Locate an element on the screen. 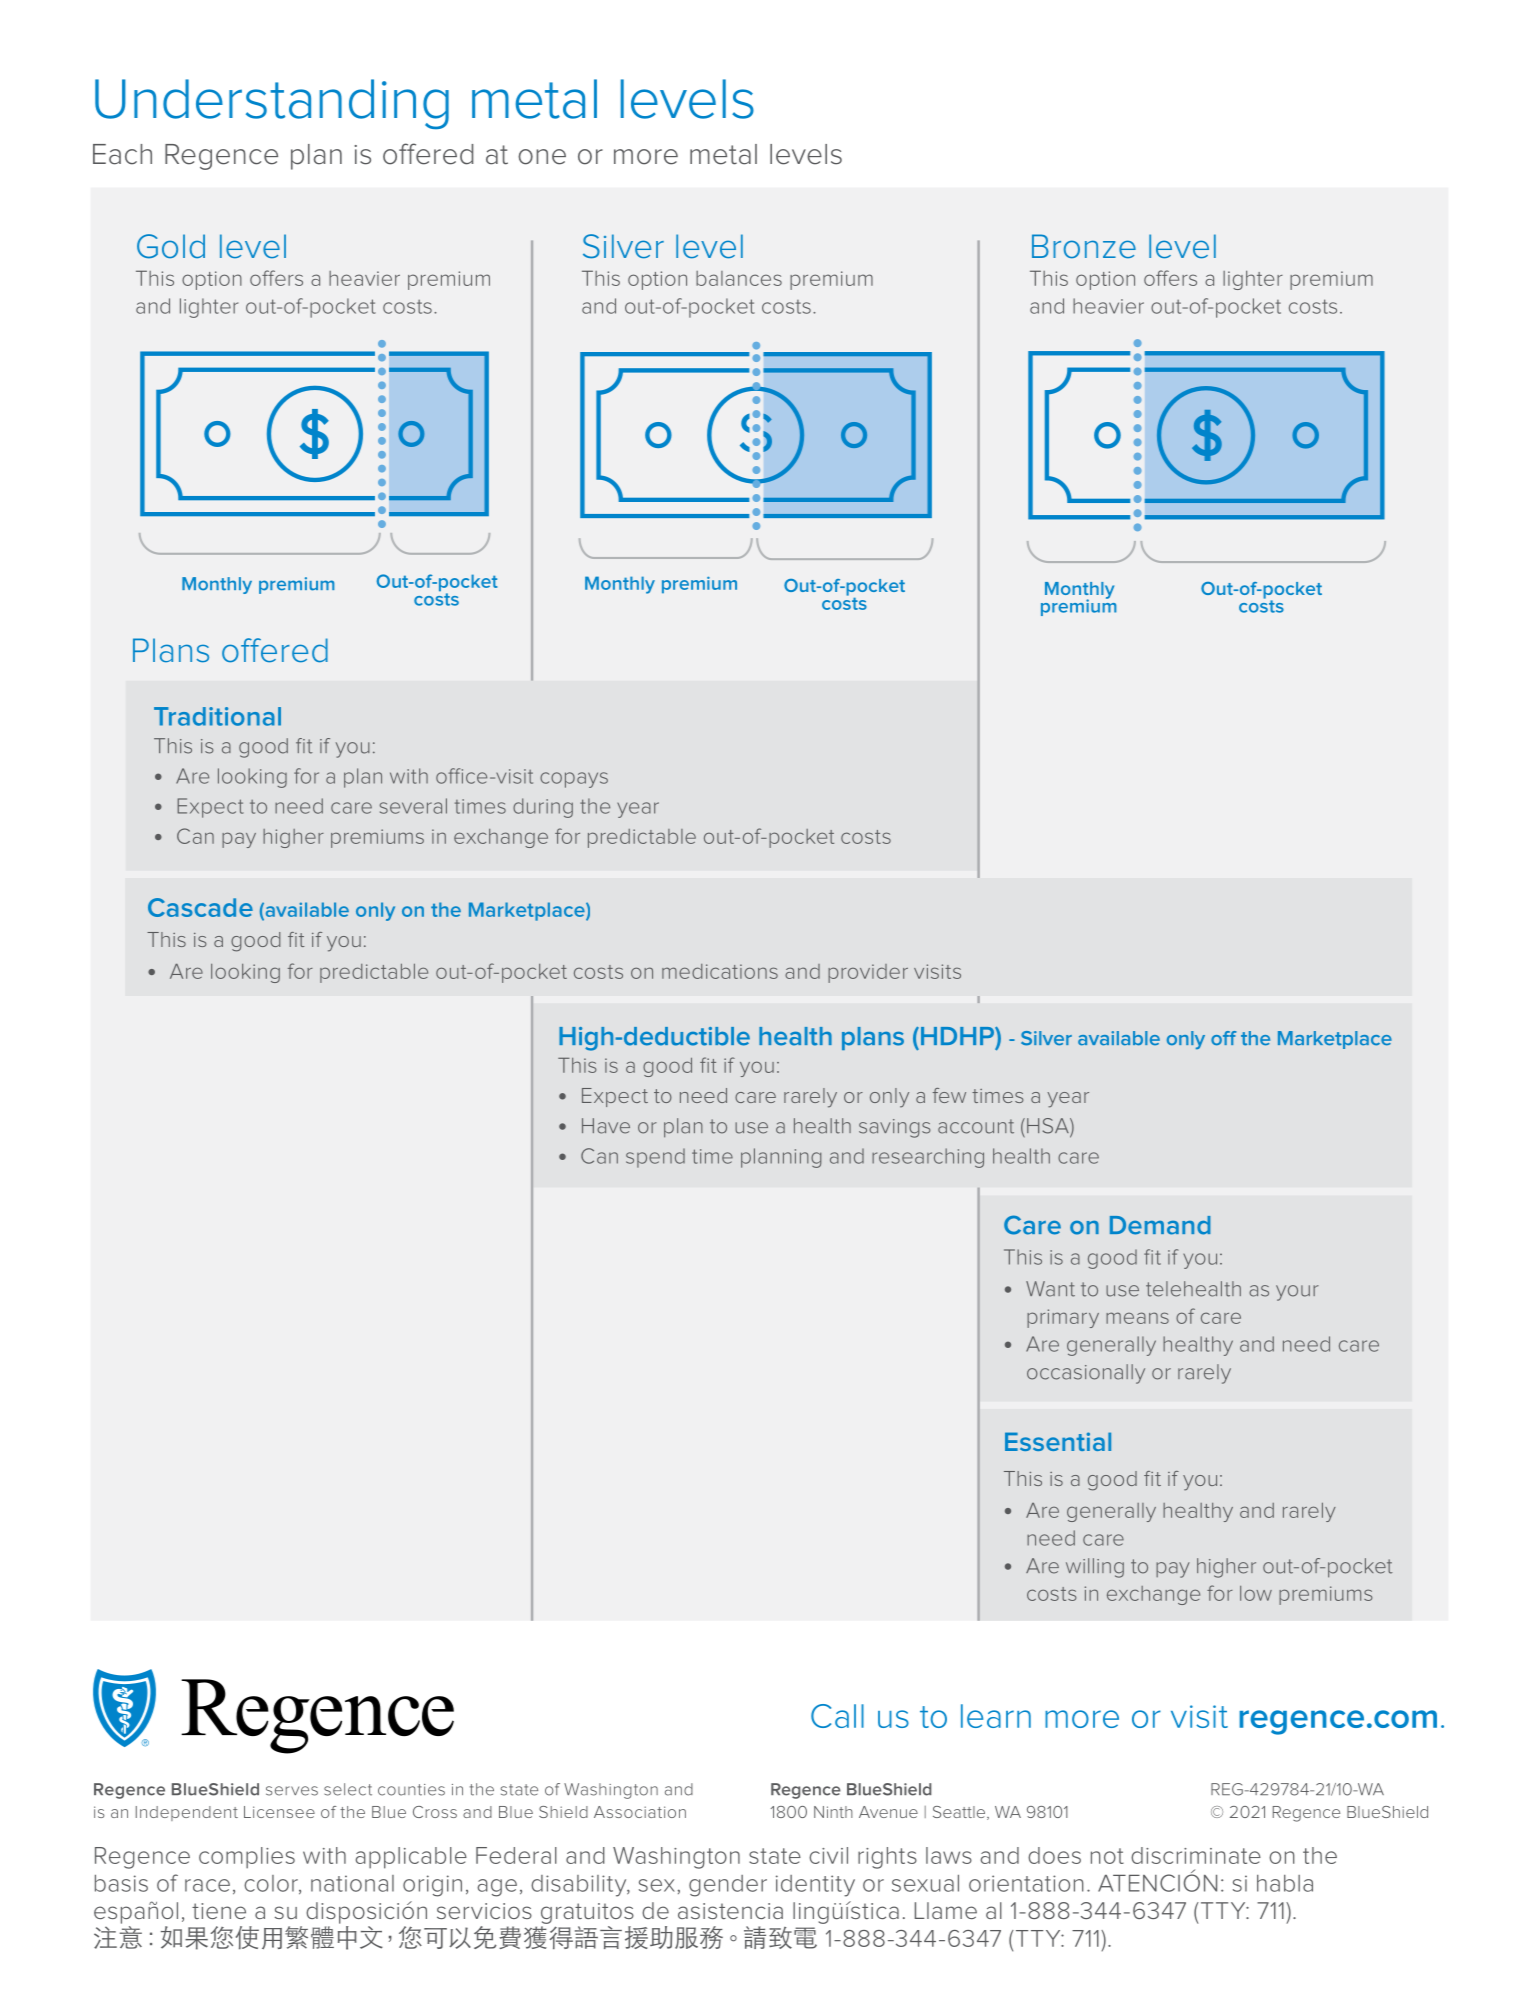 This screenshot has height=1992, width=1539. balances is located at coordinates (739, 278).
